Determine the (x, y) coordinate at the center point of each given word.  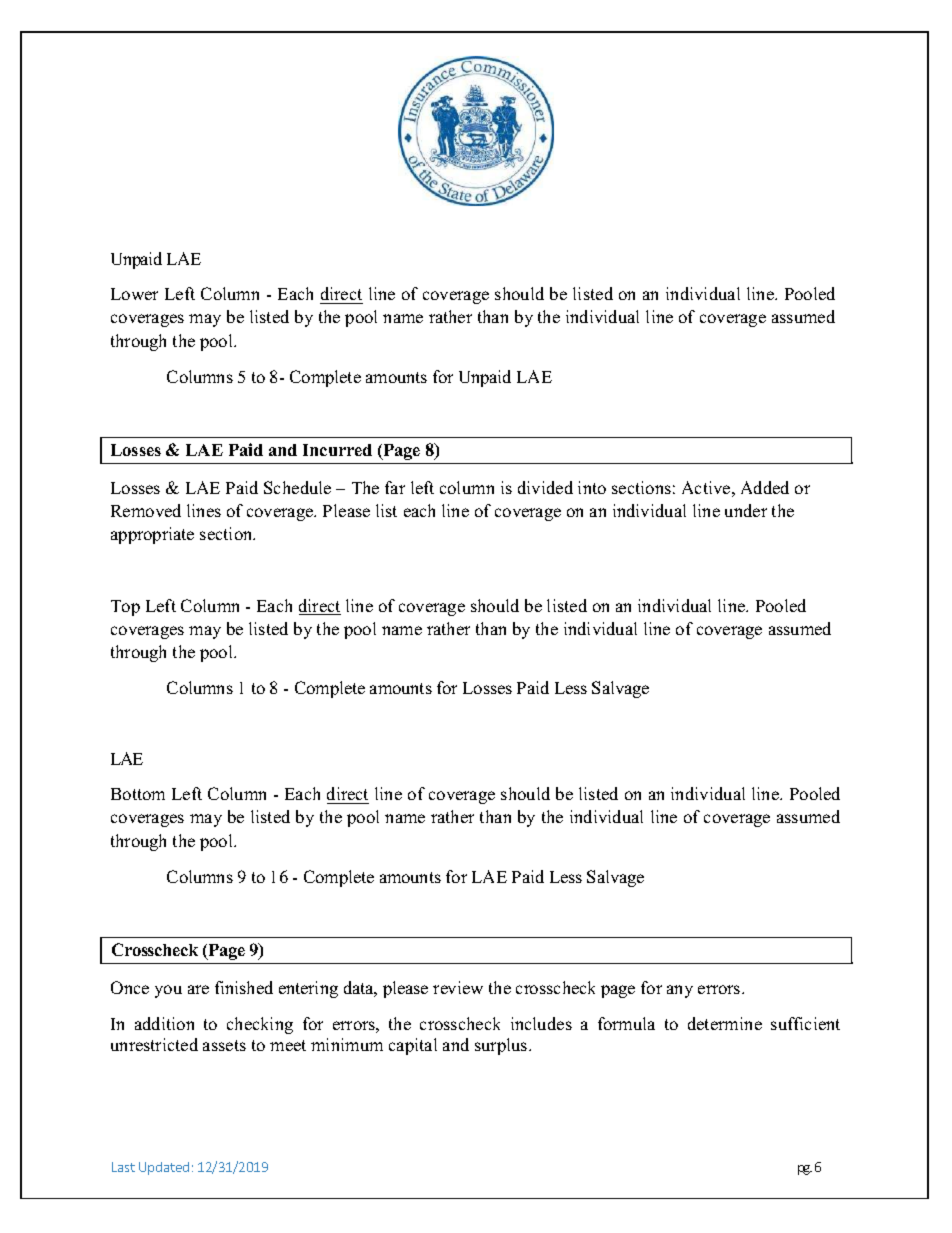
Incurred (337, 450)
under (746, 510)
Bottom (138, 794)
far (395, 487)
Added (765, 487)
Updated (164, 1168)
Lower (134, 294)
